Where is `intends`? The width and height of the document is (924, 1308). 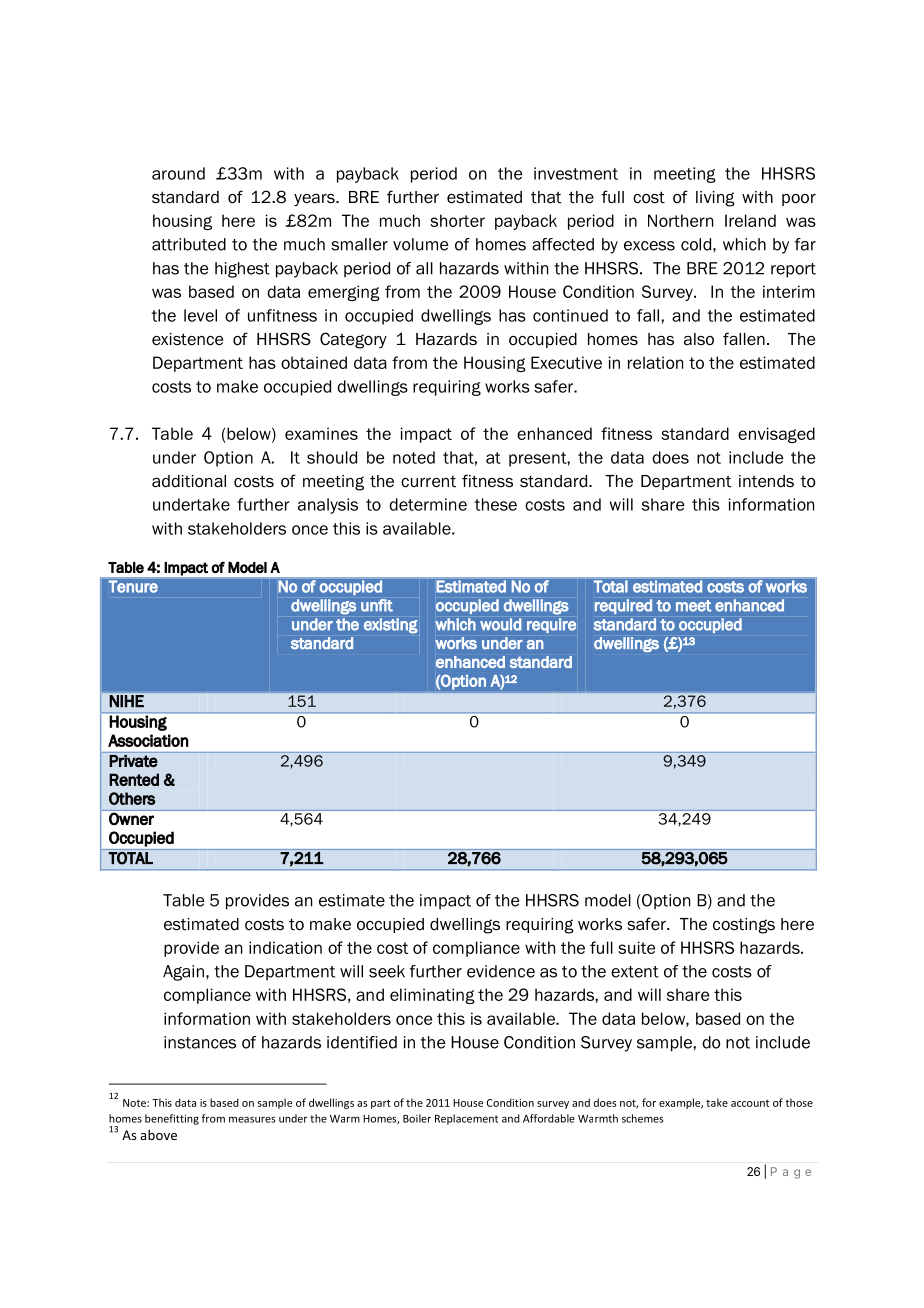
intends is located at coordinates (766, 481).
